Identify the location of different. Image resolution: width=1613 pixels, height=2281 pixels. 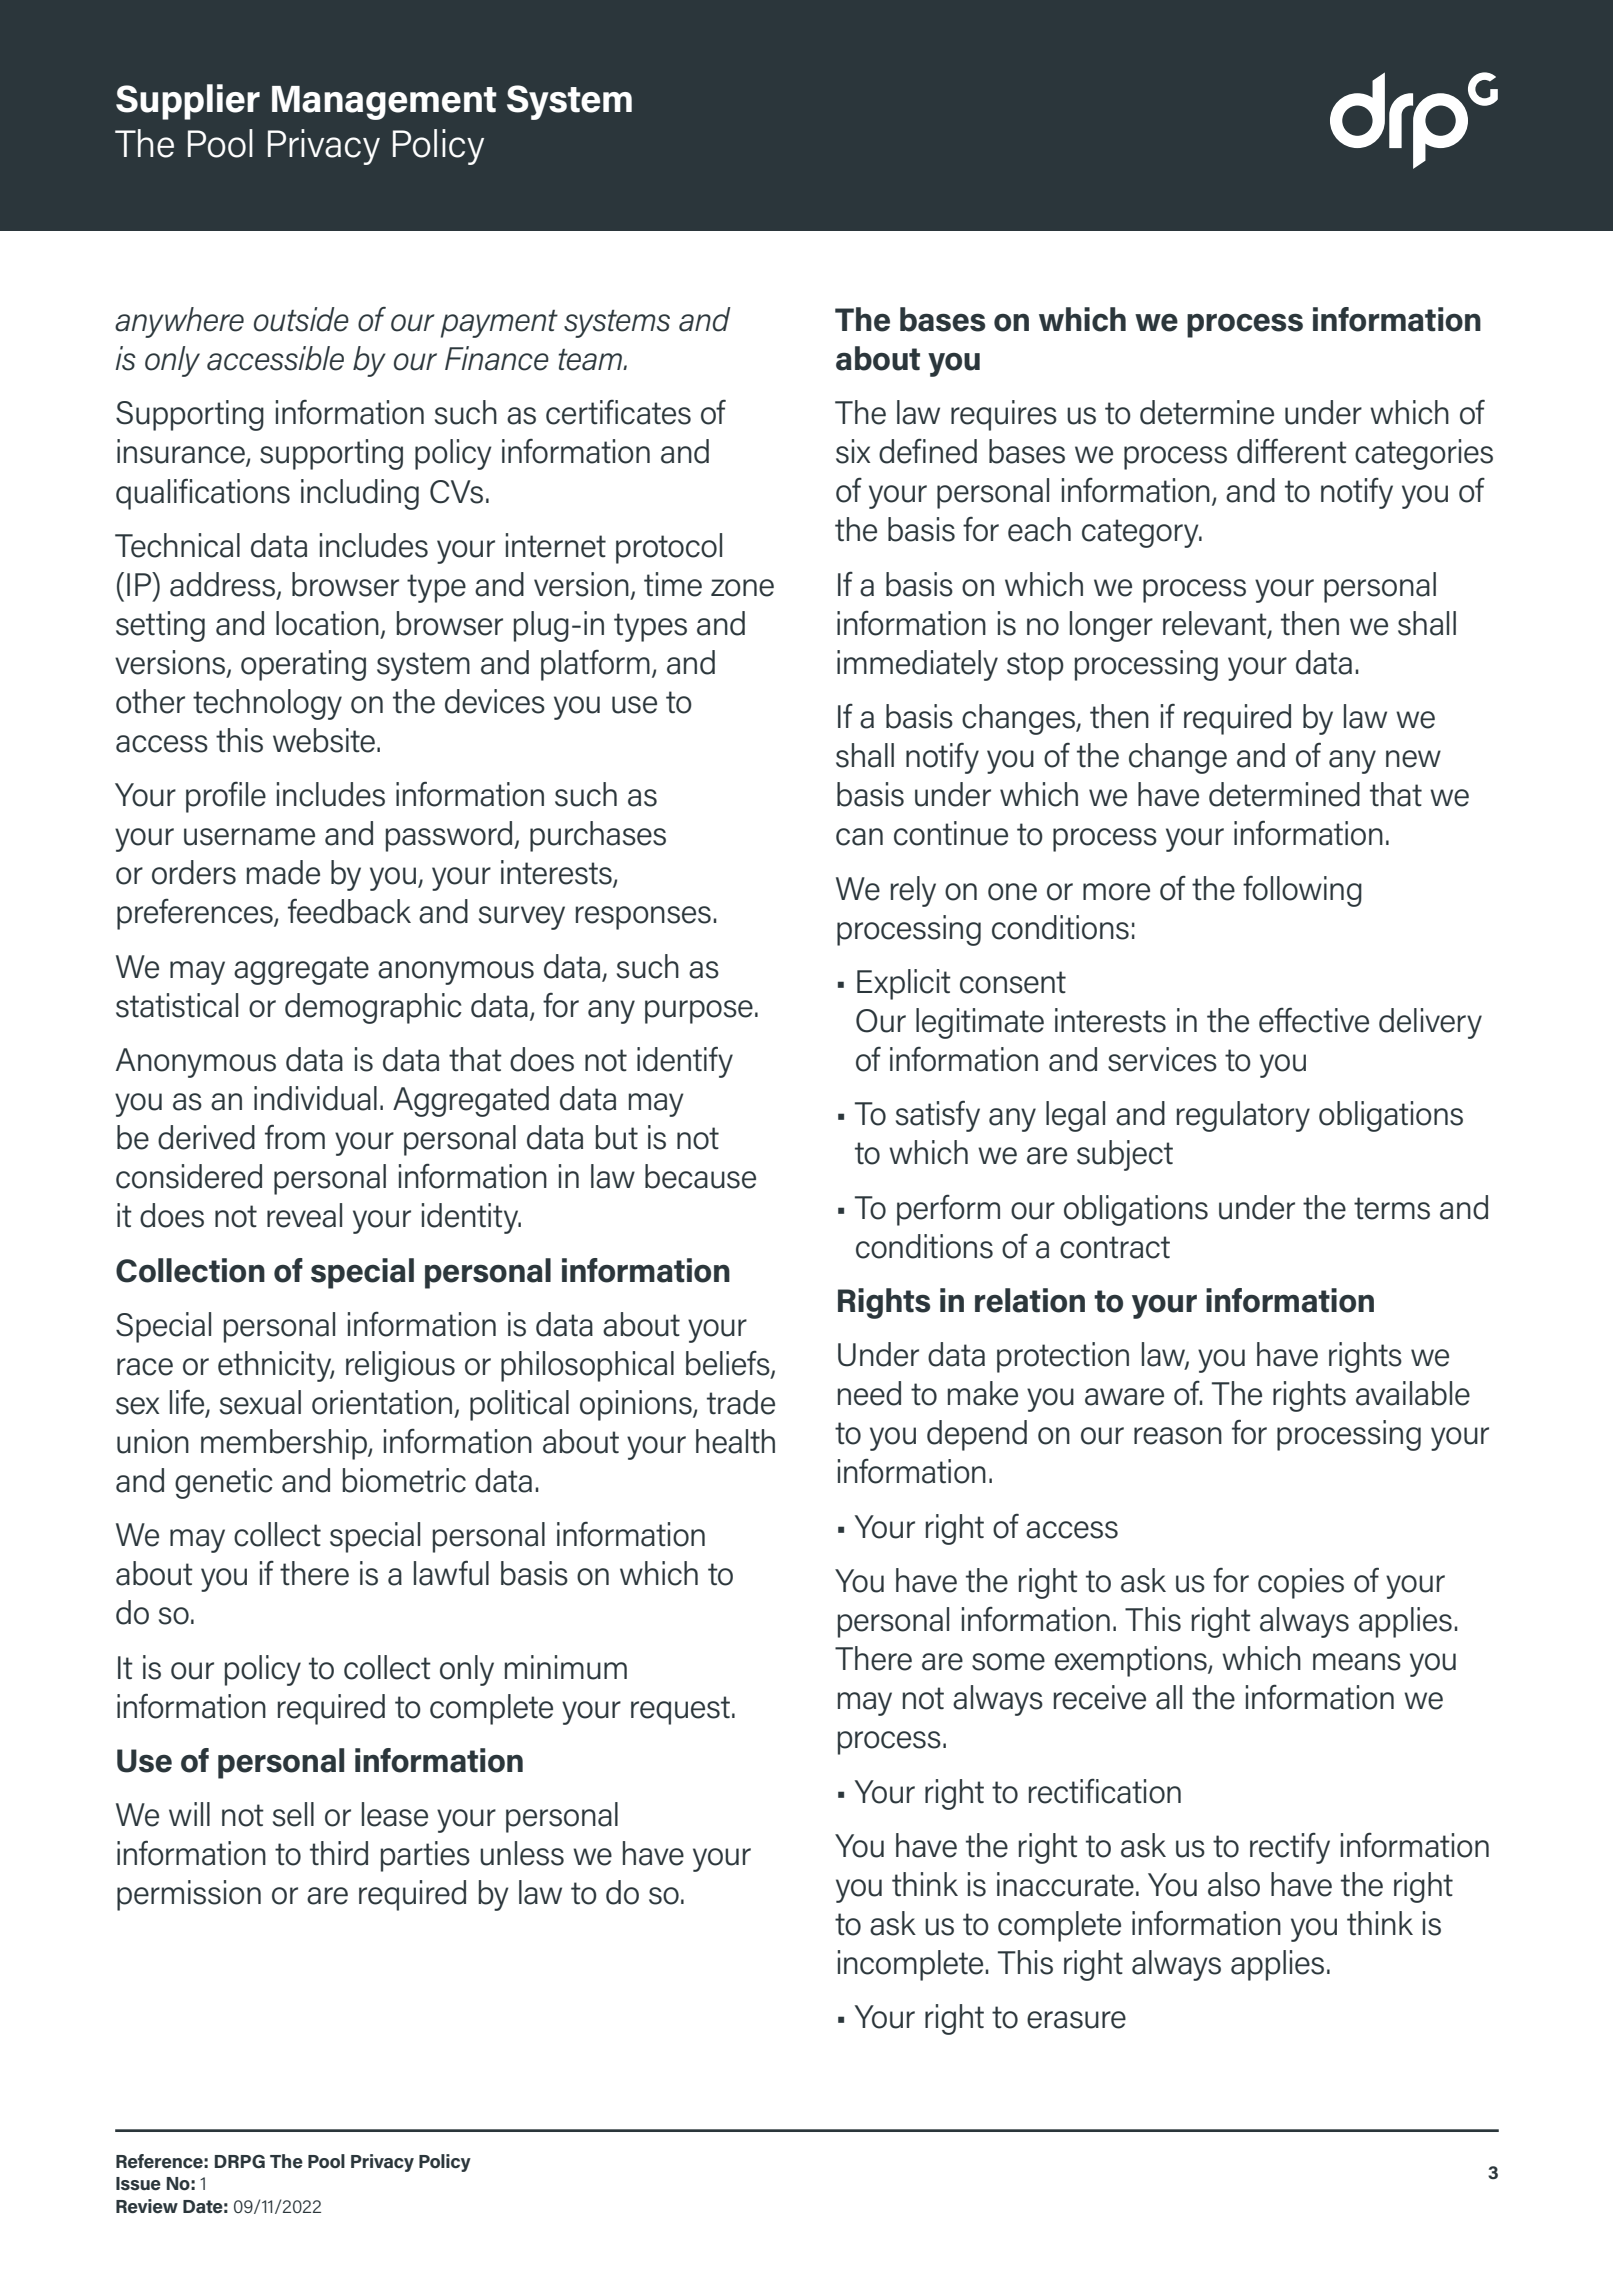
(1292, 451).
